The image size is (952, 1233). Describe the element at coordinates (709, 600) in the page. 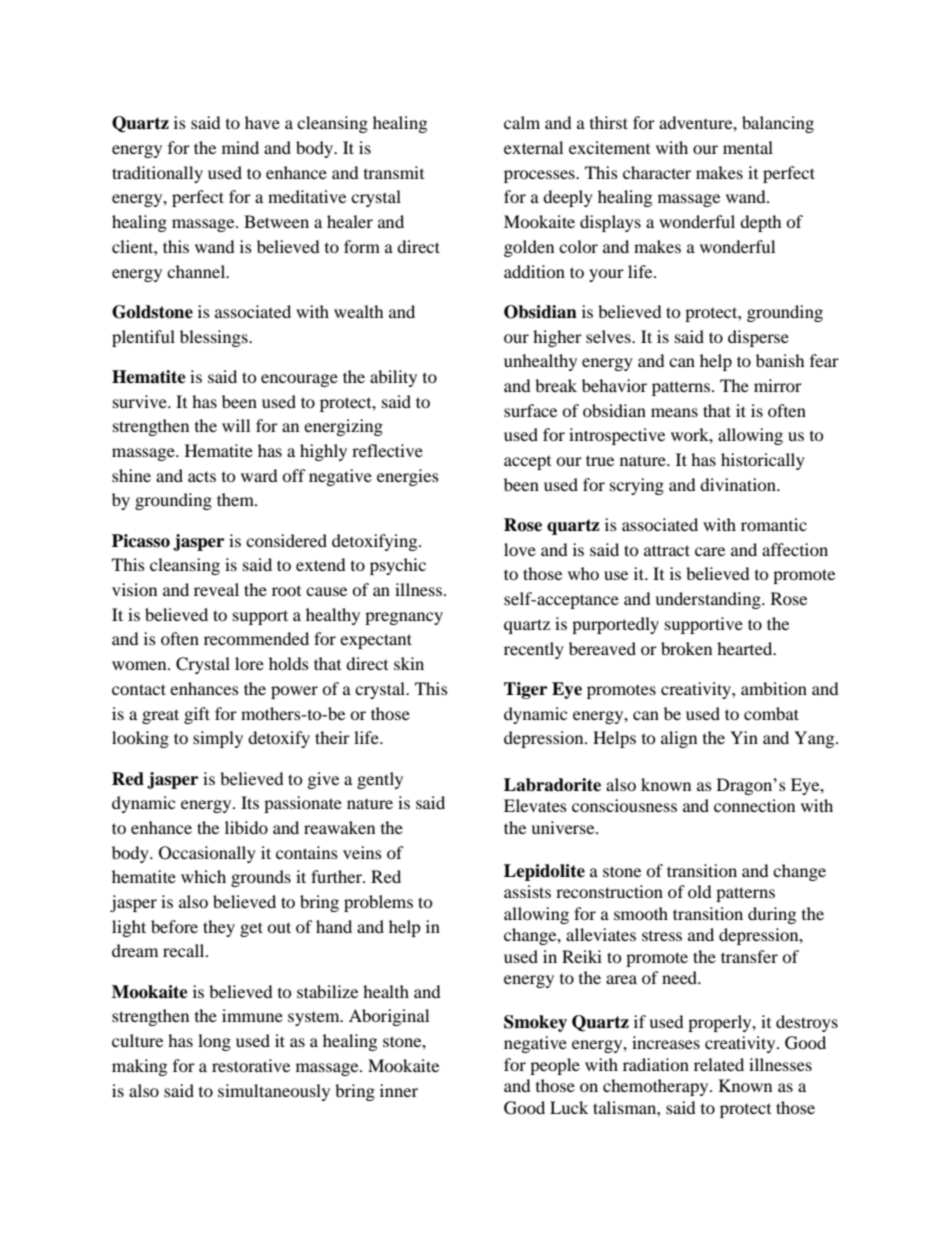

I see `understanding` at that location.
